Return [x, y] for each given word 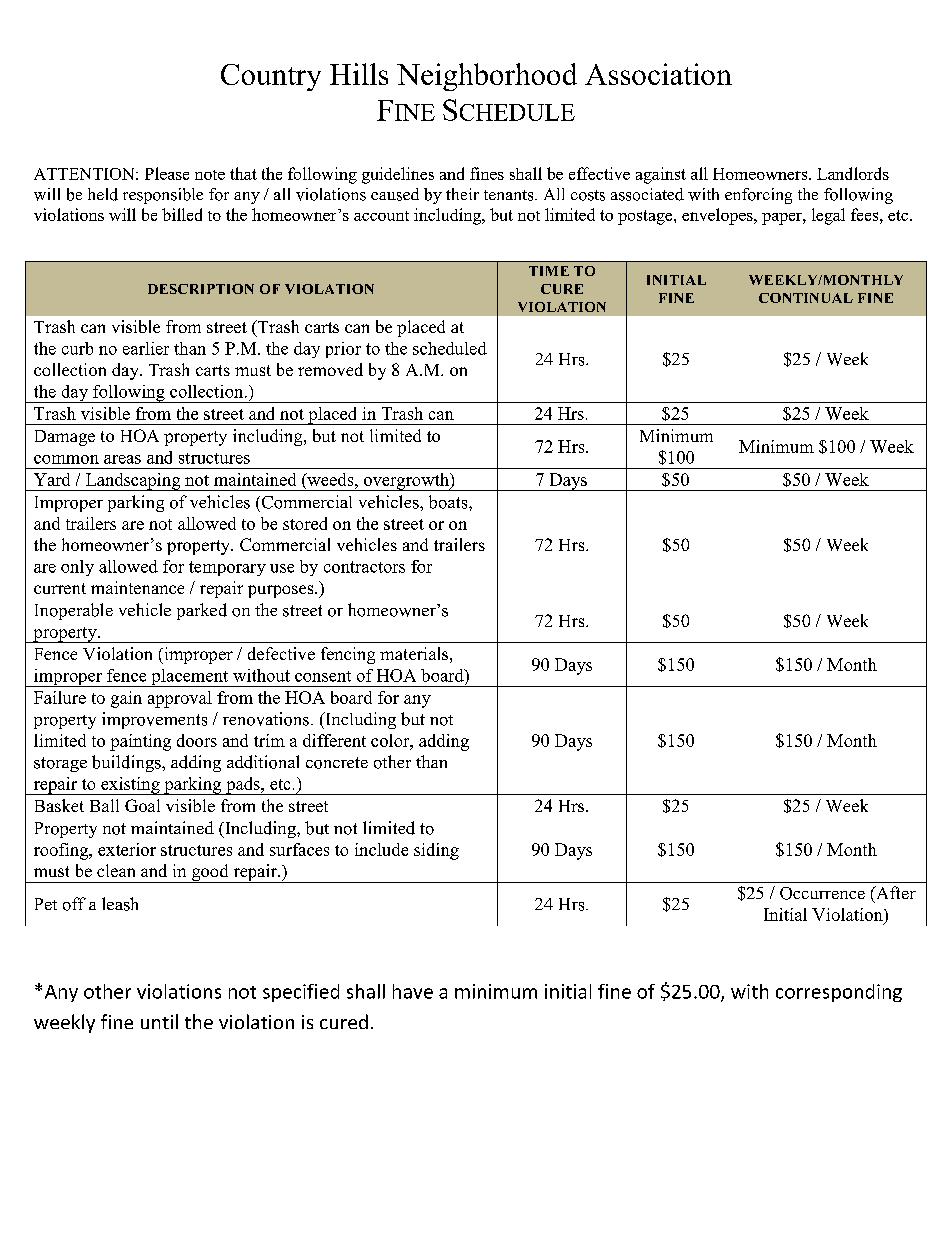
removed [330, 369]
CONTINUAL [806, 298]
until [159, 1021]
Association [658, 74]
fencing [348, 655]
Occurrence [822, 893]
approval [180, 699]
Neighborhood [487, 77]
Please [167, 173]
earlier [146, 348]
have [413, 991]
